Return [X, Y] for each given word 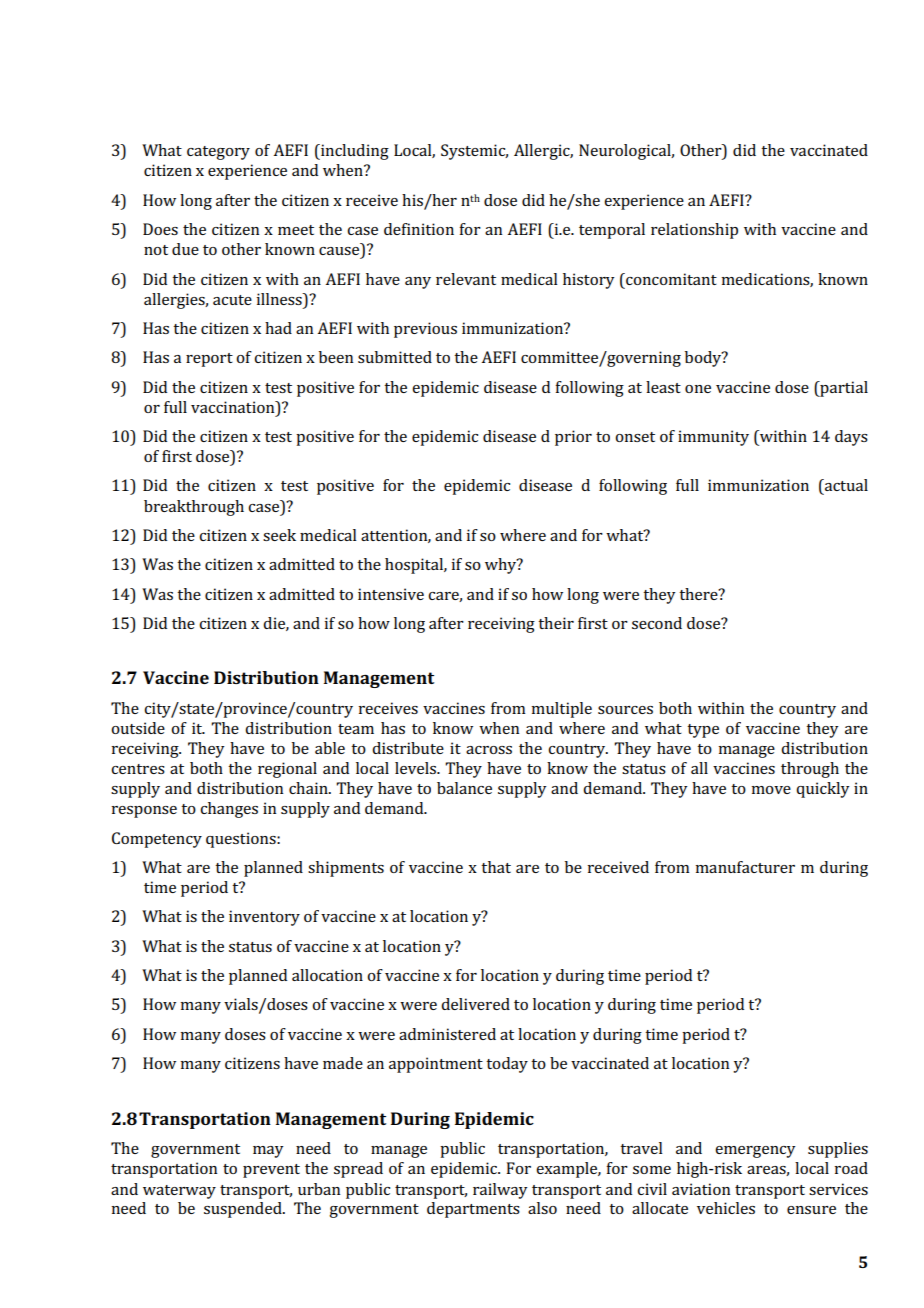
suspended [244, 1210]
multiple [561, 710]
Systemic [474, 152]
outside [138, 728]
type [703, 731]
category [218, 153]
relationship [694, 231]
